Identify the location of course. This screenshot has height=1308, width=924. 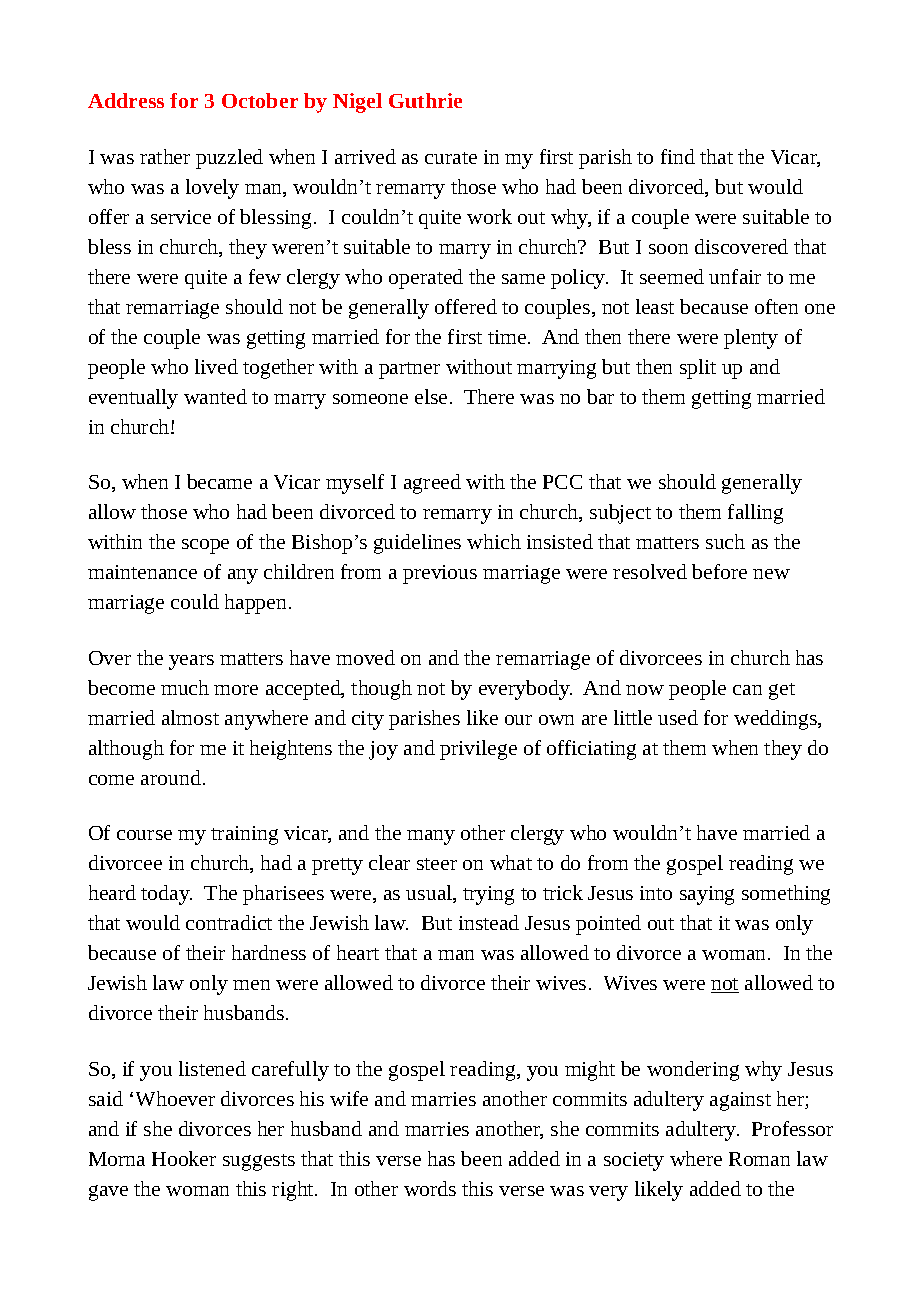
(144, 835).
